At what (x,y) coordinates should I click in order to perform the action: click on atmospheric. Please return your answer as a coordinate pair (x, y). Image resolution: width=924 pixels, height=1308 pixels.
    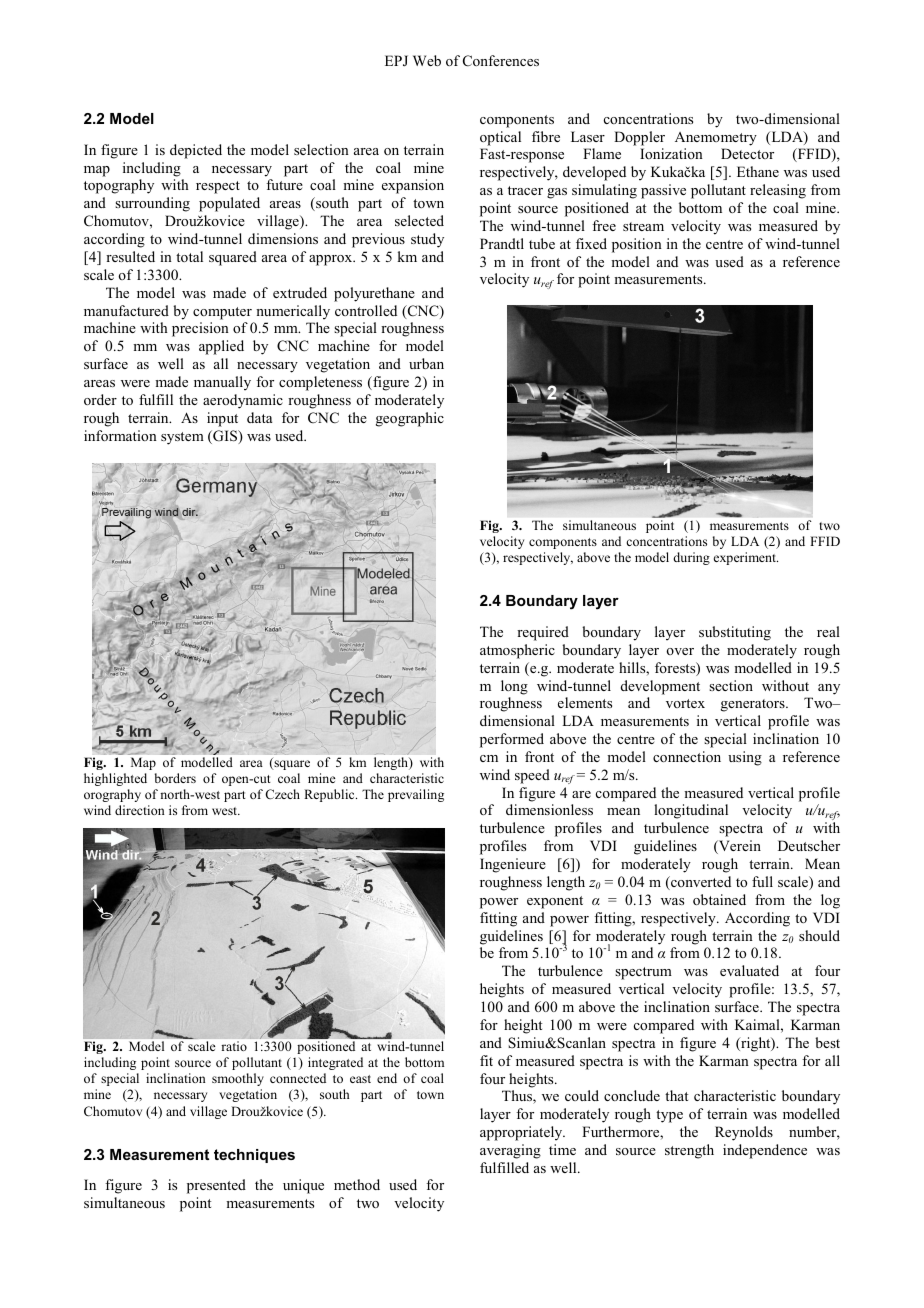
    Looking at the image, I should click on (517, 651).
